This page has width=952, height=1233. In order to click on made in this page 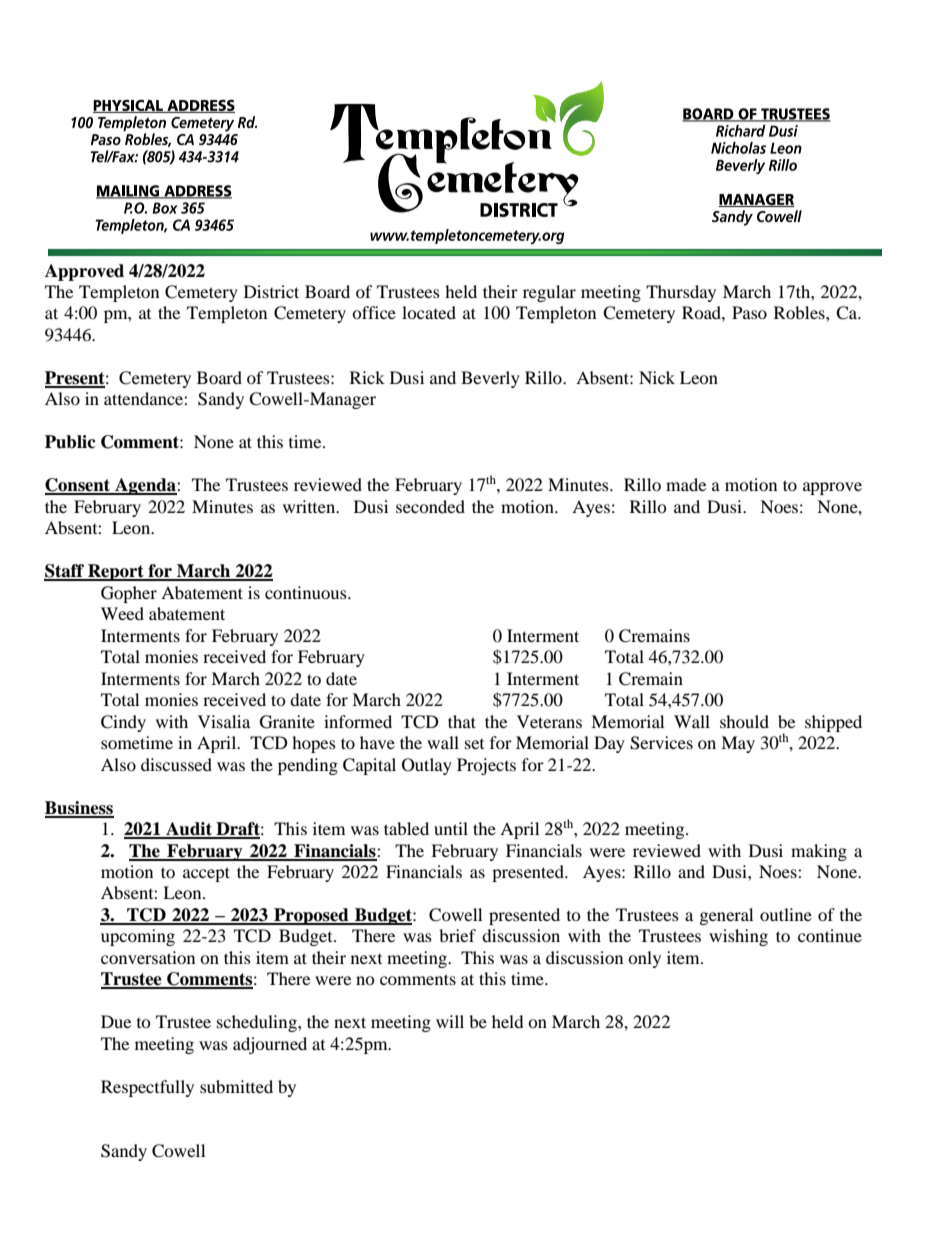, I will do `click(686, 484)`.
